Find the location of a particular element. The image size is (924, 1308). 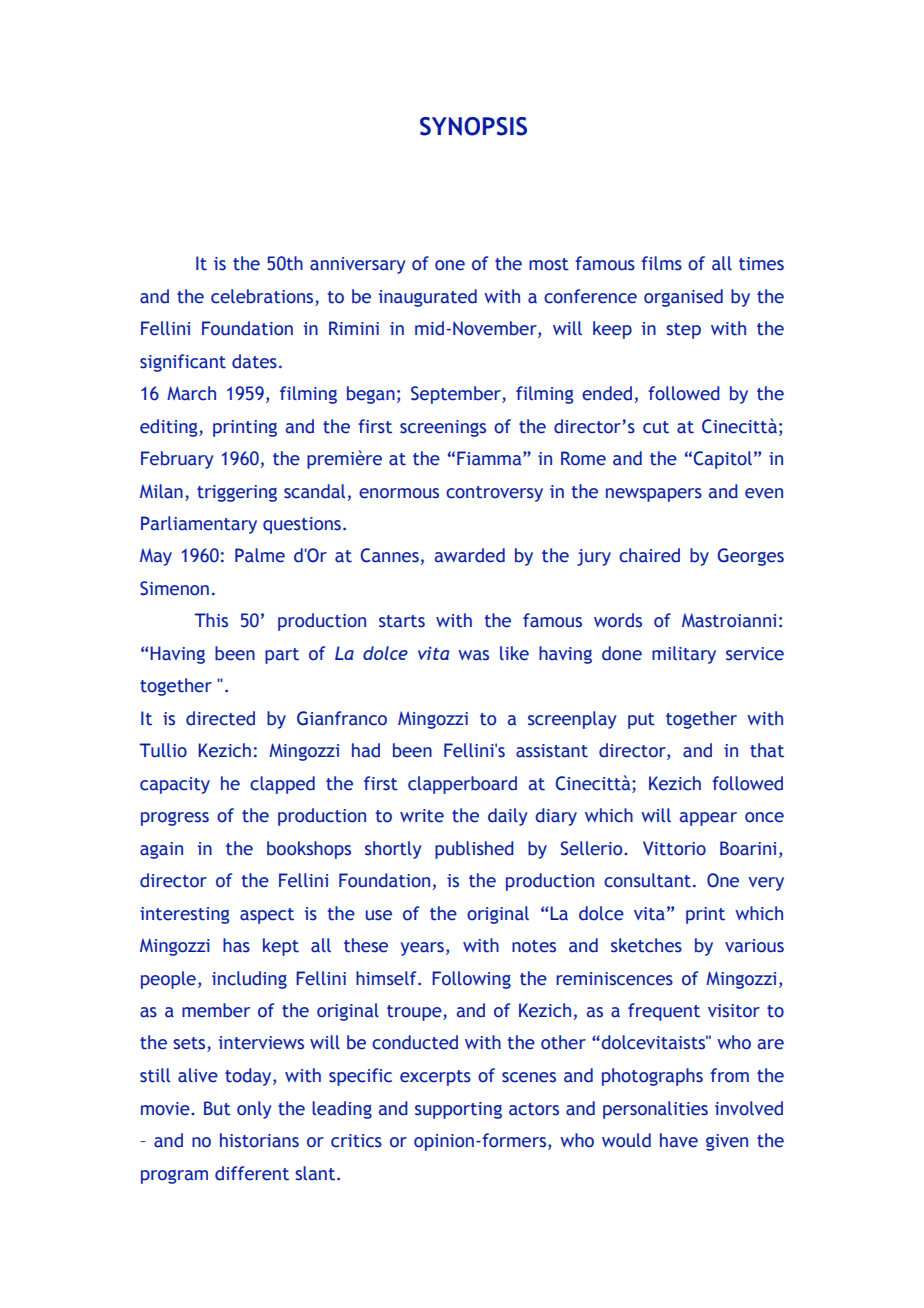

supporting is located at coordinates (458, 1110).
